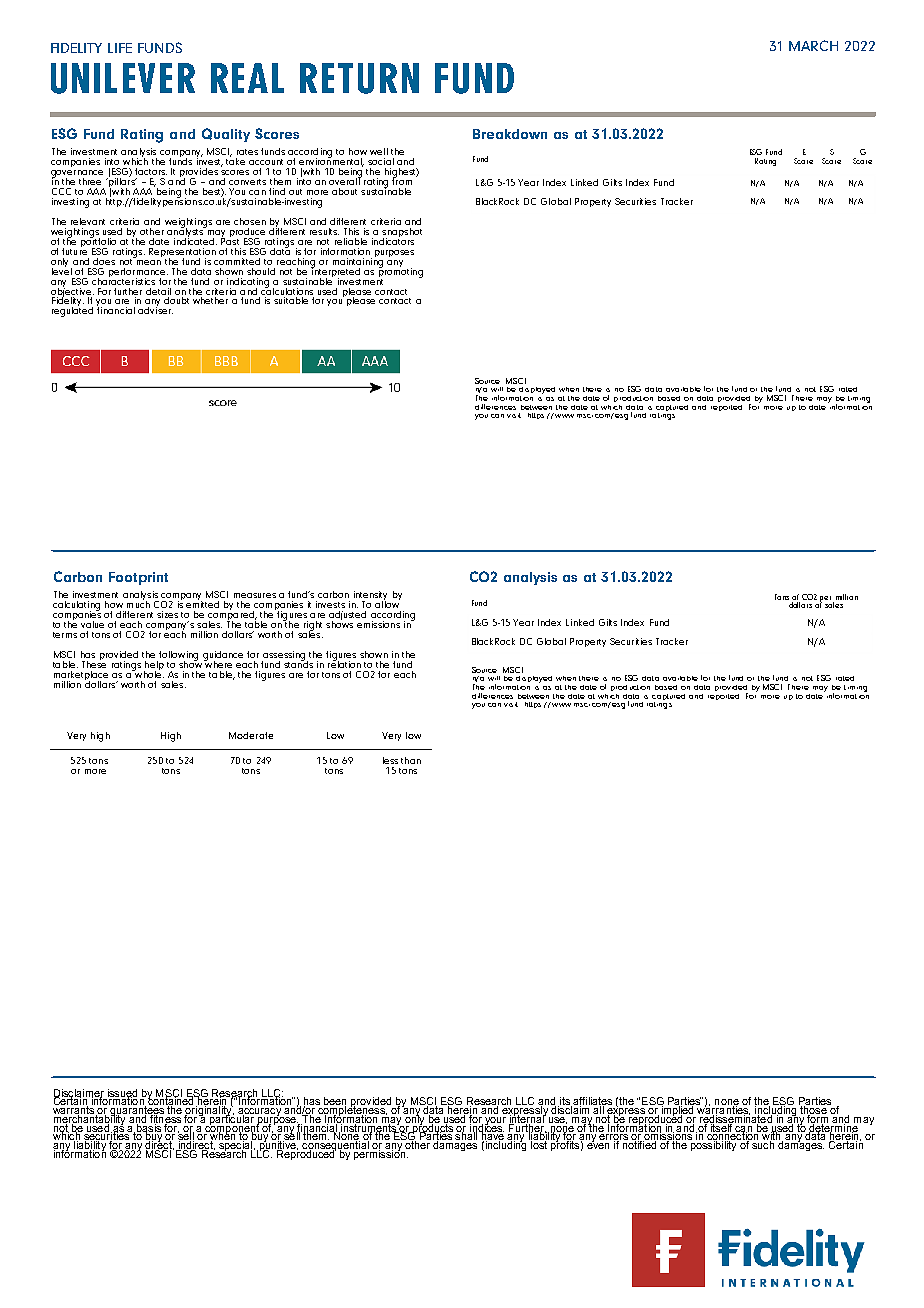 This screenshot has width=924, height=1308. Describe the element at coordinates (251, 735) in the screenshot. I see `Moderate` at that location.
